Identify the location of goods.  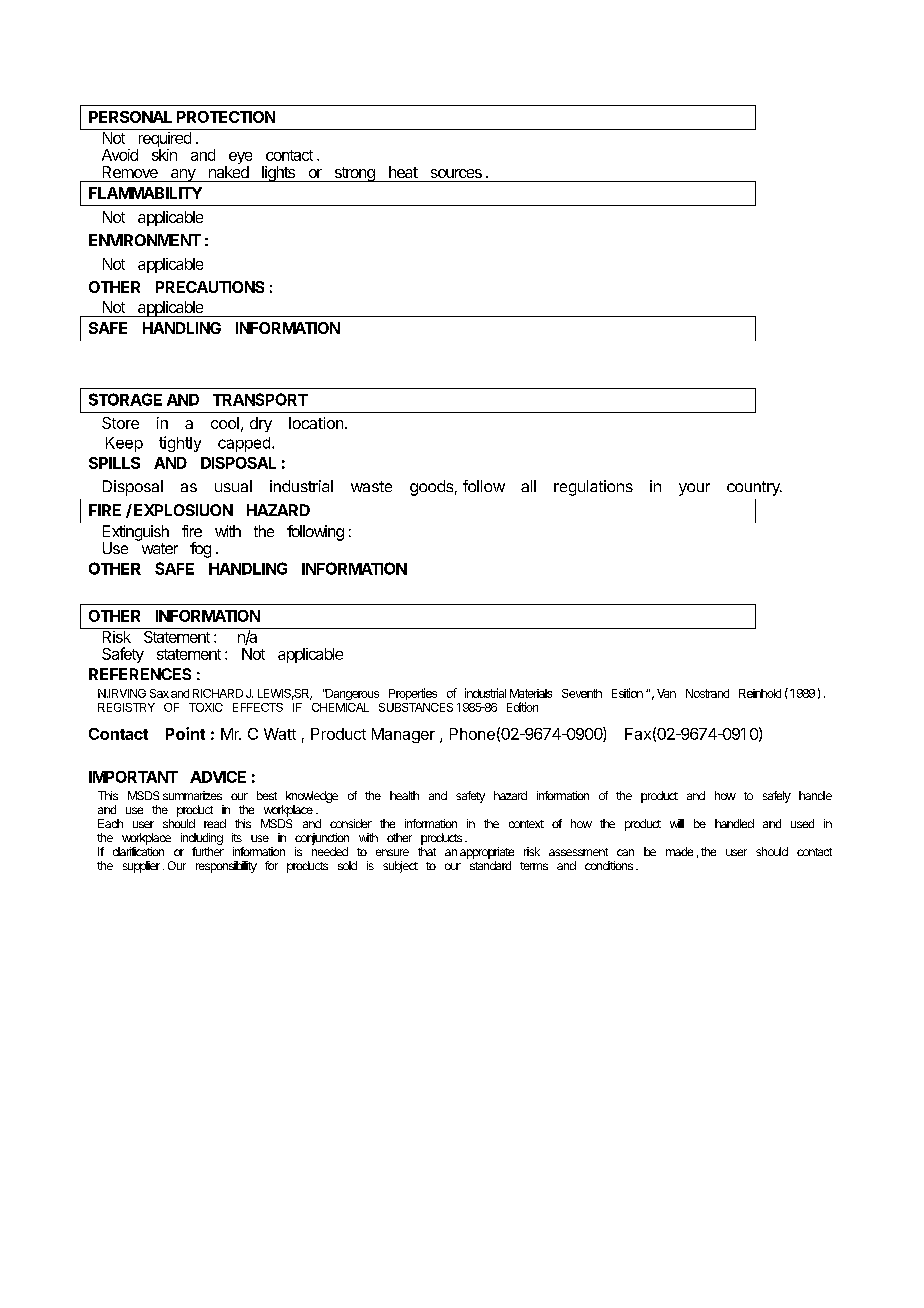
(431, 488).
